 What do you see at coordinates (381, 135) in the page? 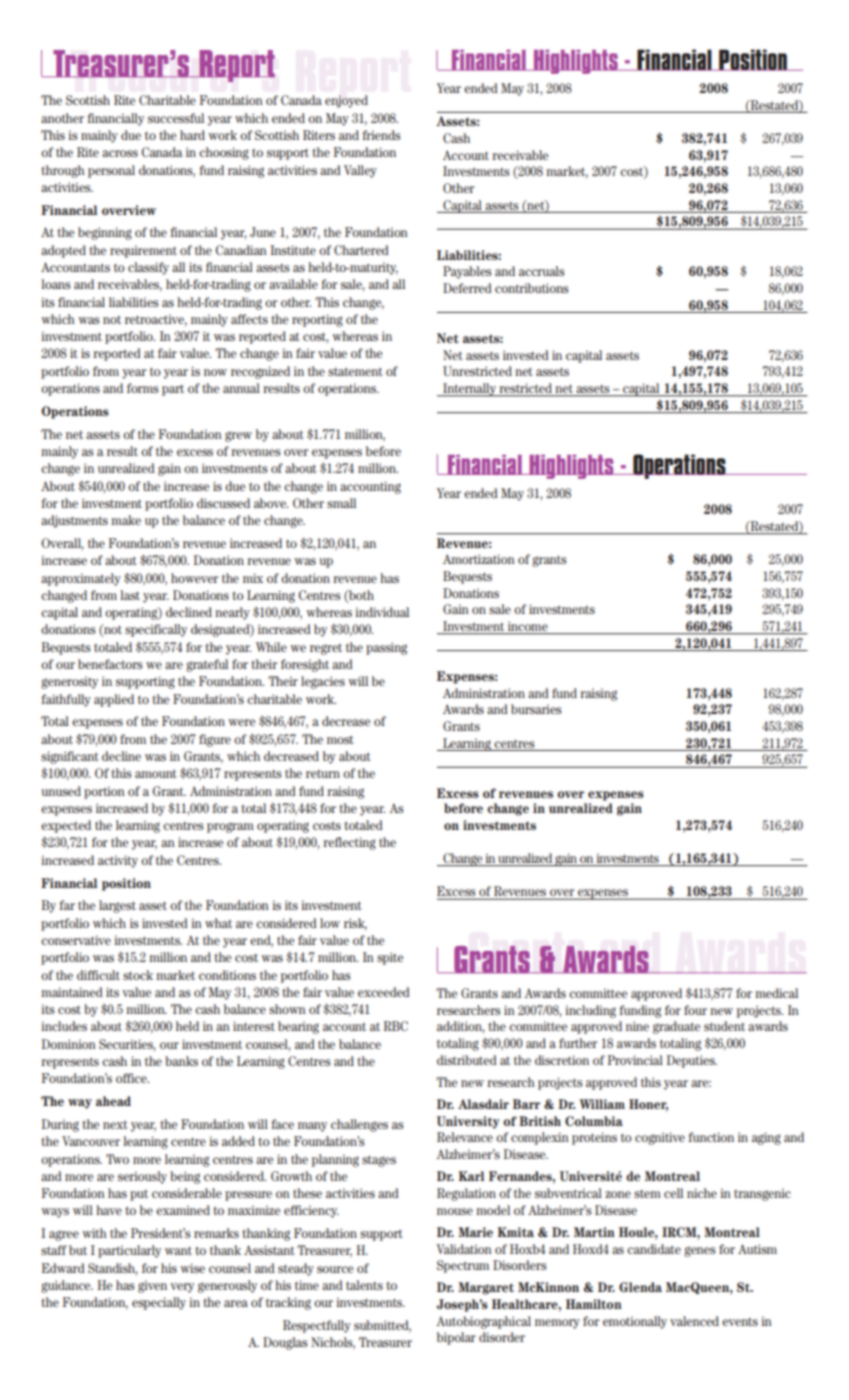
I see `friends` at bounding box center [381, 135].
